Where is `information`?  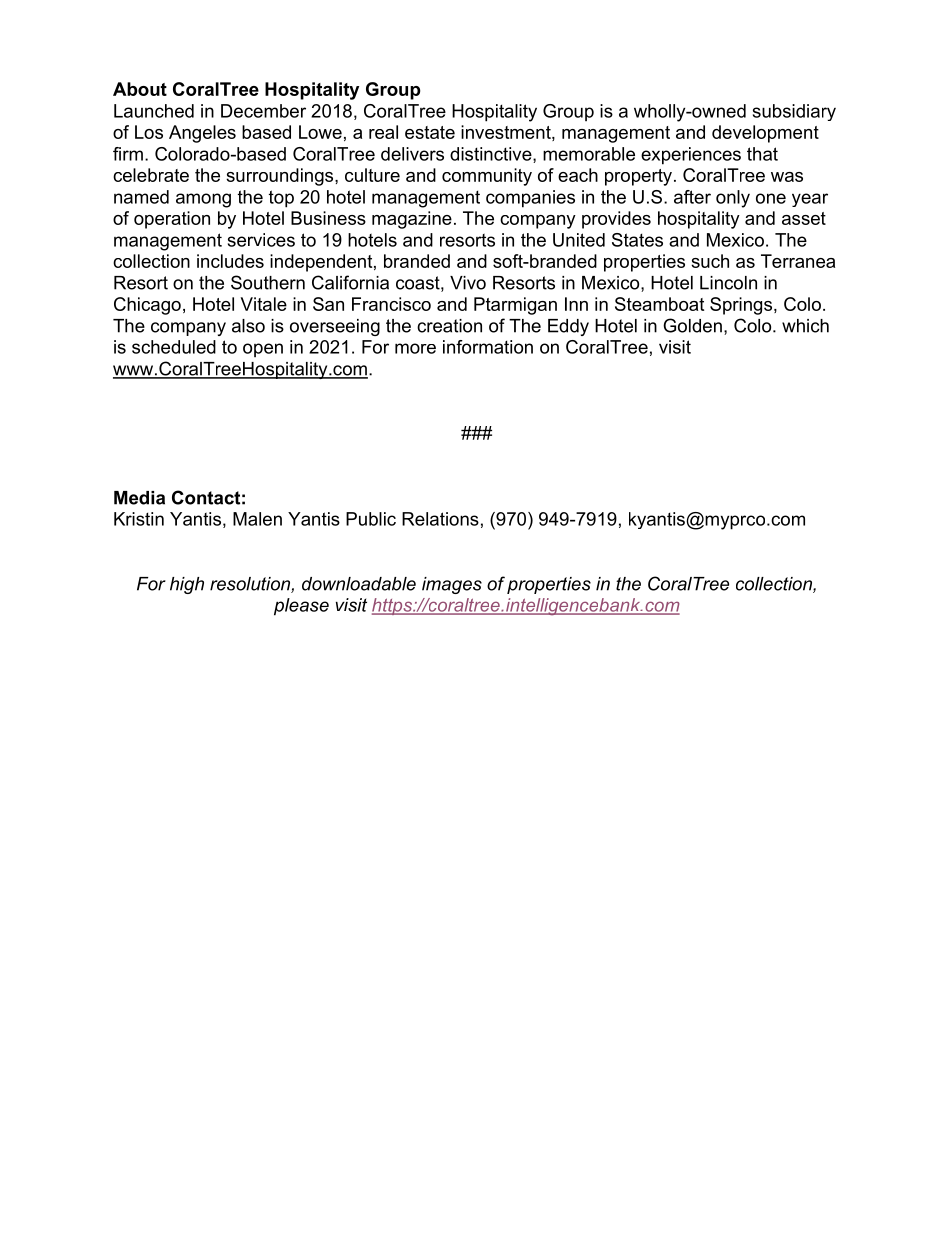
information is located at coordinates (488, 347).
